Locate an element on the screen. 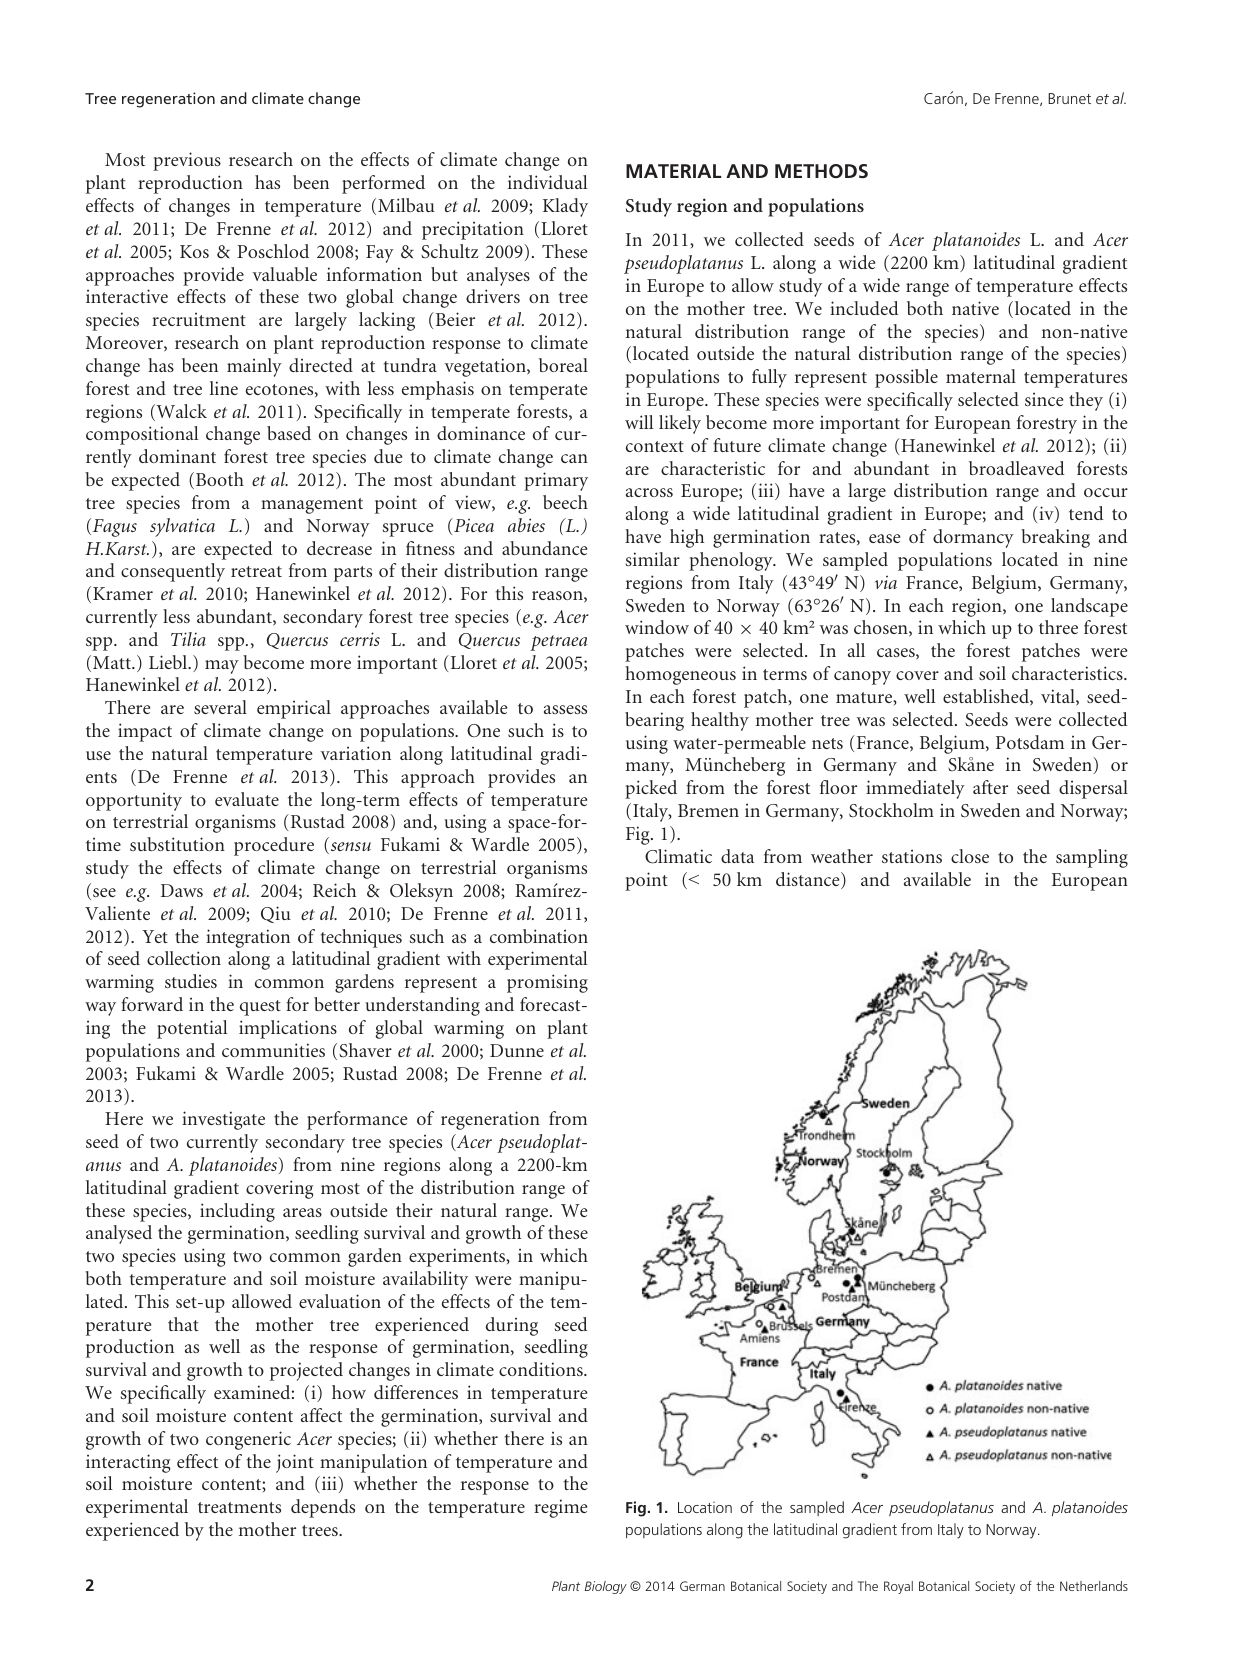  dormancy is located at coordinates (973, 538).
